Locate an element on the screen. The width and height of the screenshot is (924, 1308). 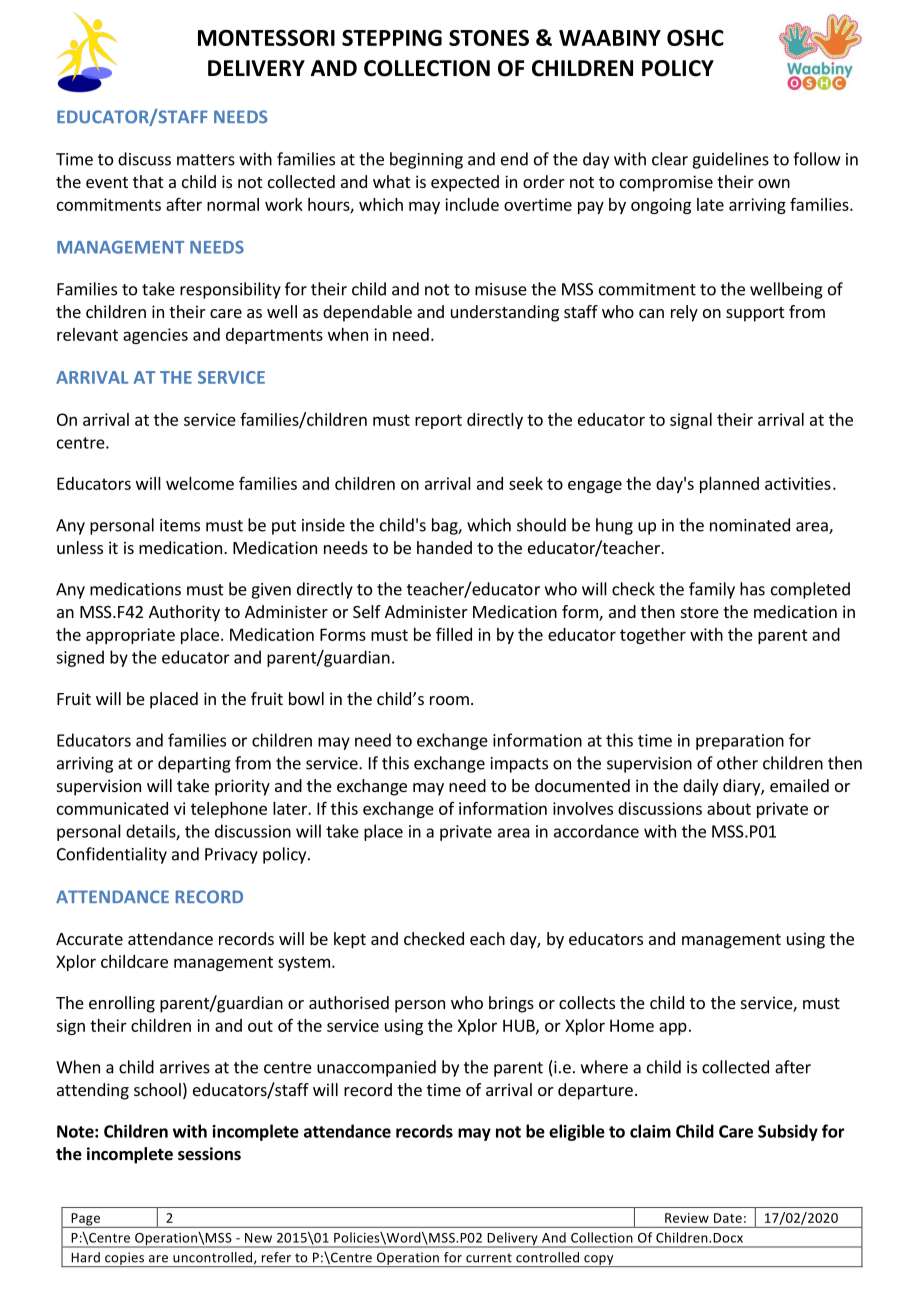
impacts is located at coordinates (519, 765).
